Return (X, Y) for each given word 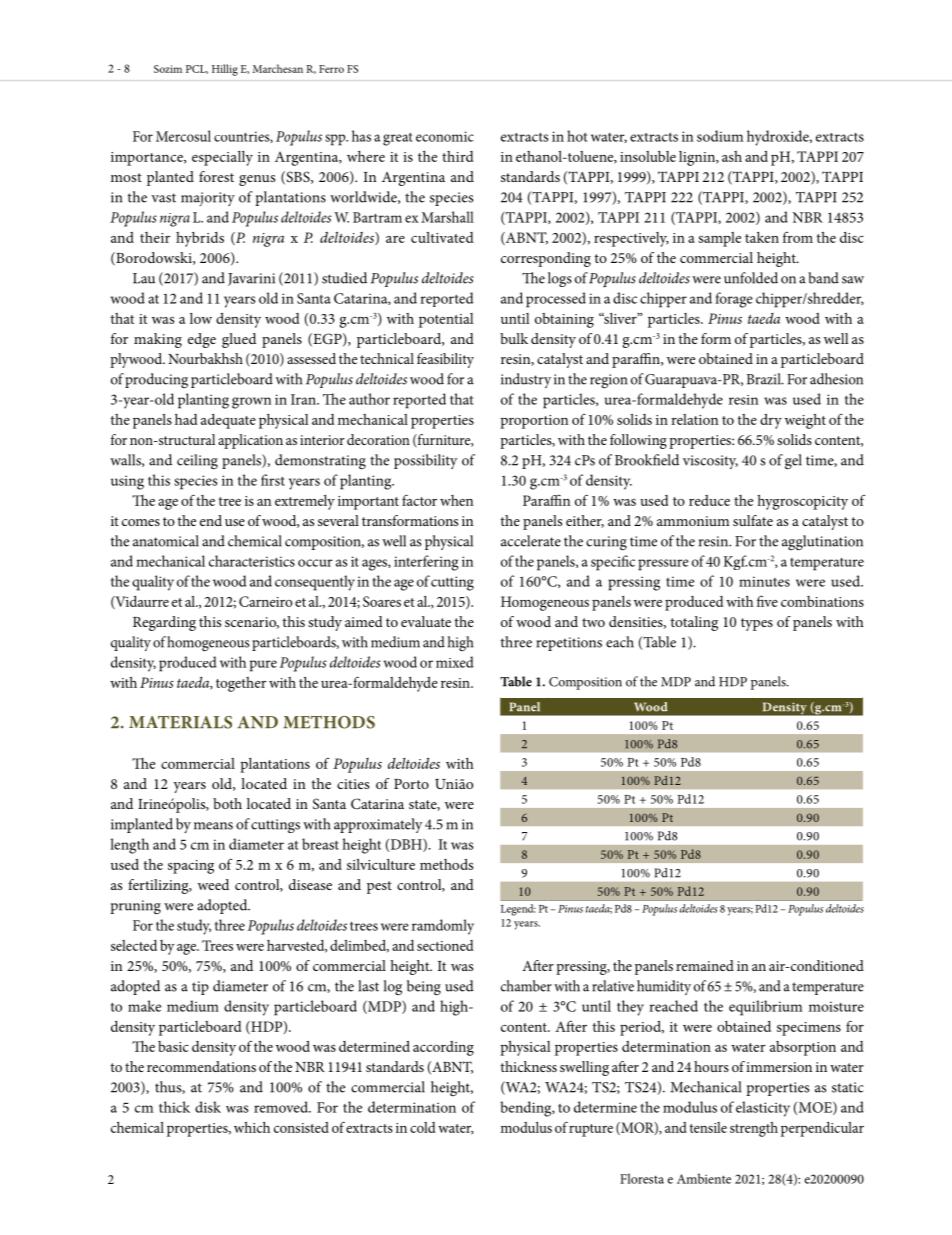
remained (705, 965)
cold (423, 1127)
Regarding (164, 623)
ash (732, 156)
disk (208, 1107)
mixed (455, 662)
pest (379, 887)
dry (771, 421)
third (458, 156)
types (757, 624)
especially (222, 158)
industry (526, 380)
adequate (228, 421)
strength (754, 1129)
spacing (191, 867)
